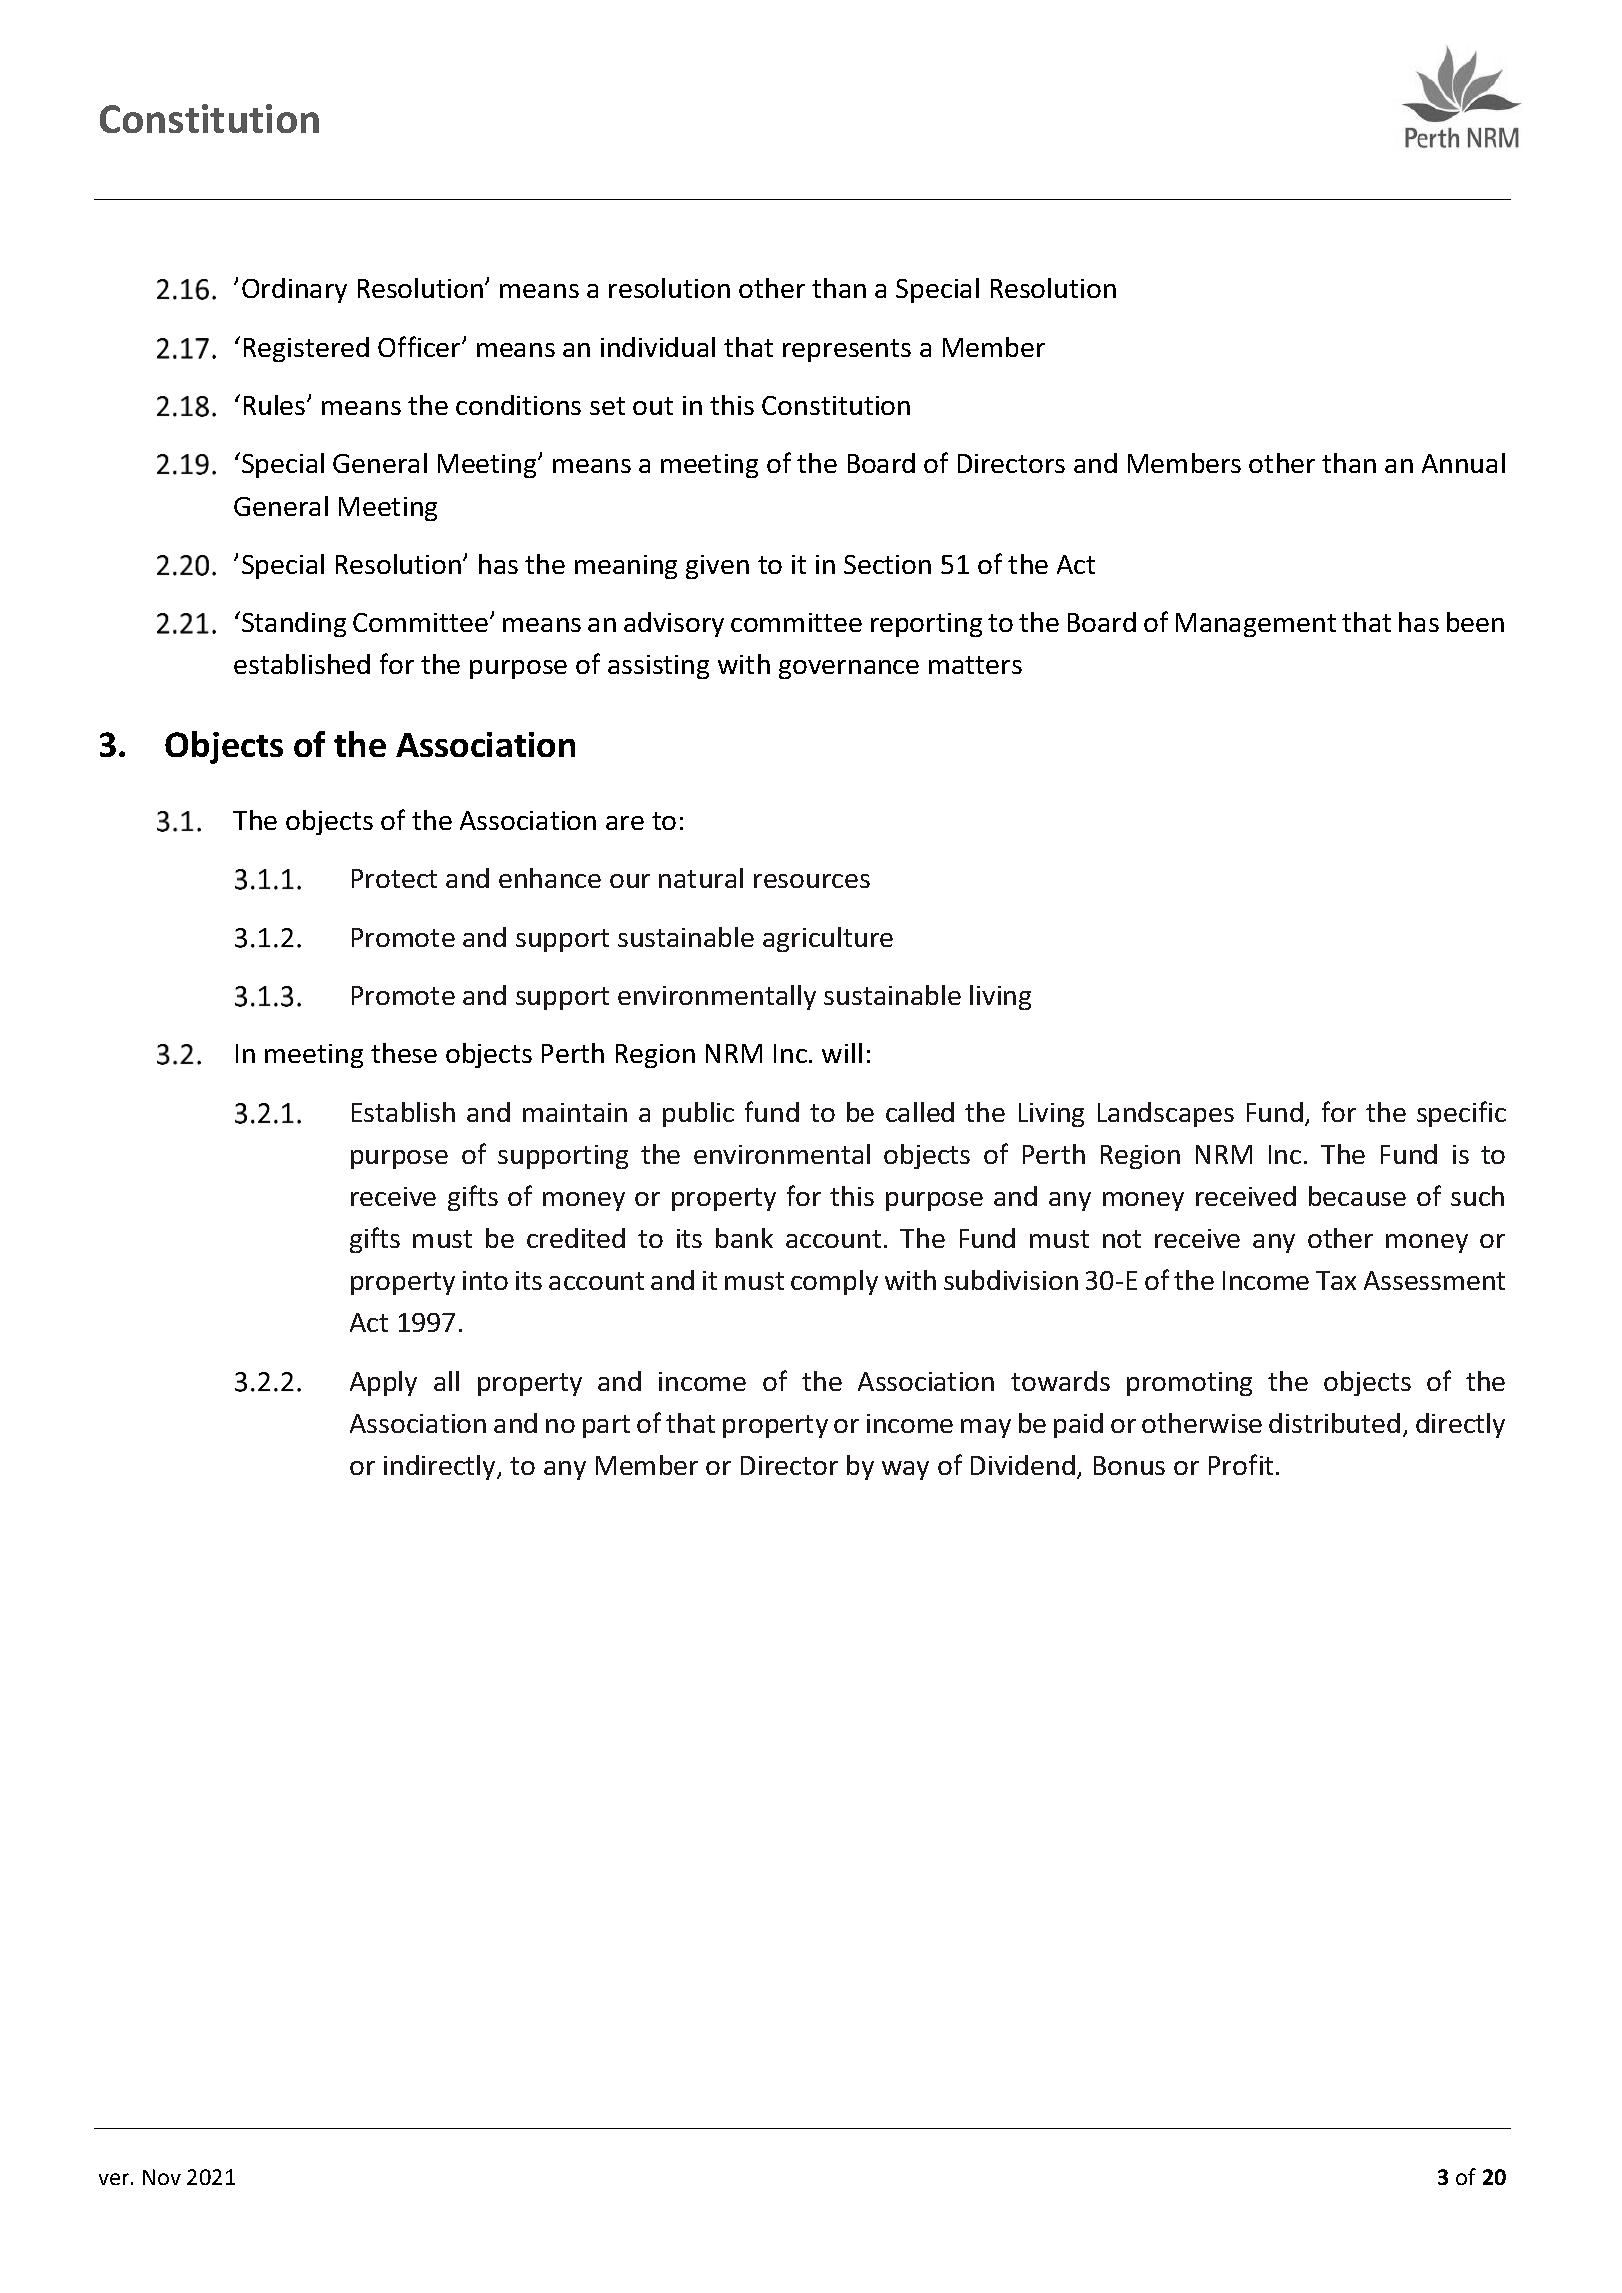  What do you see at coordinates (306, 349) in the screenshot?
I see `Registered` at bounding box center [306, 349].
